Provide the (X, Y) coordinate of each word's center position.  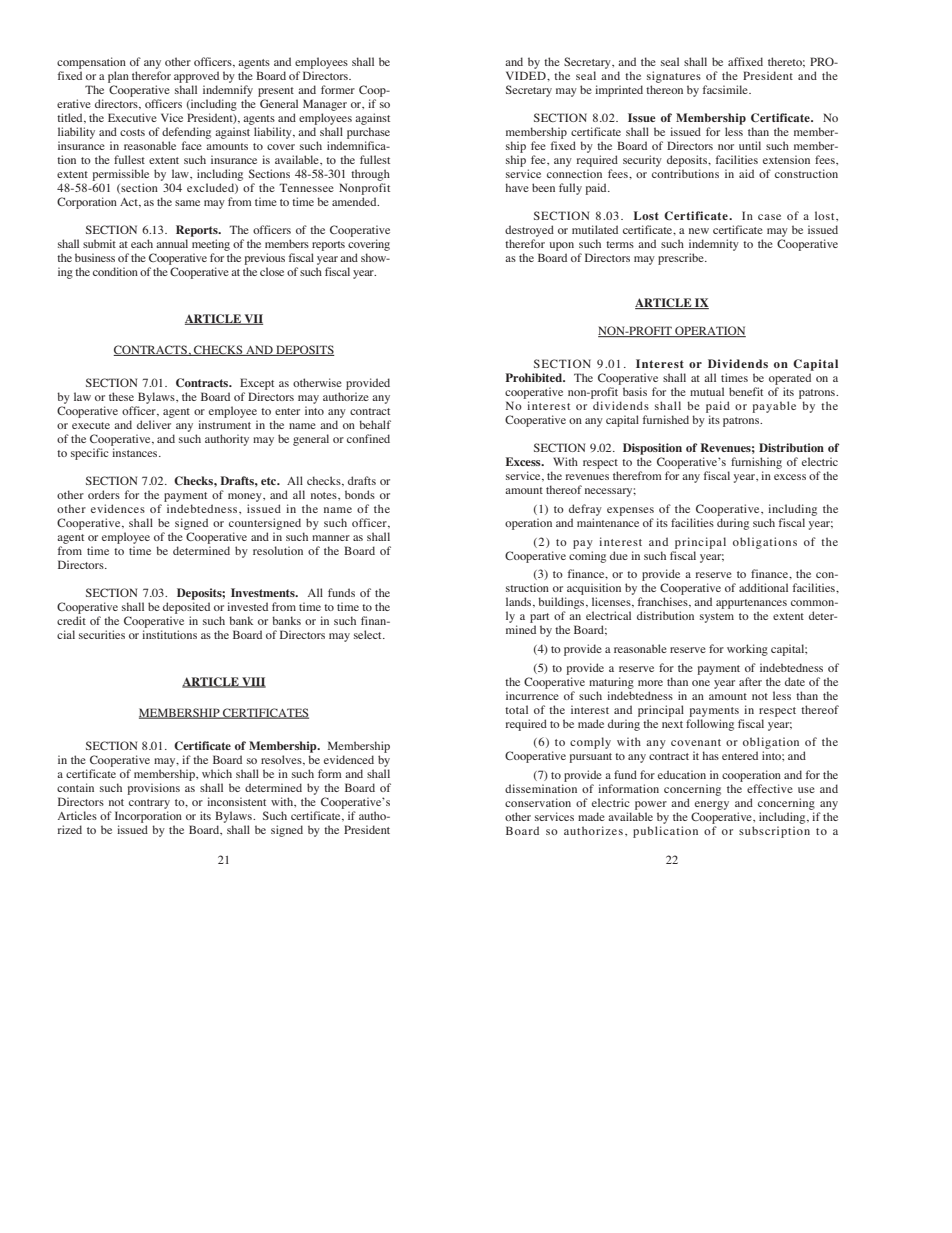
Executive (132, 117)
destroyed (529, 231)
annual (172, 243)
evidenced (349, 759)
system (717, 618)
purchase (368, 133)
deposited (186, 608)
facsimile (726, 89)
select (369, 634)
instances (136, 452)
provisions (153, 789)
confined (368, 438)
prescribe (682, 259)
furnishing (756, 463)
